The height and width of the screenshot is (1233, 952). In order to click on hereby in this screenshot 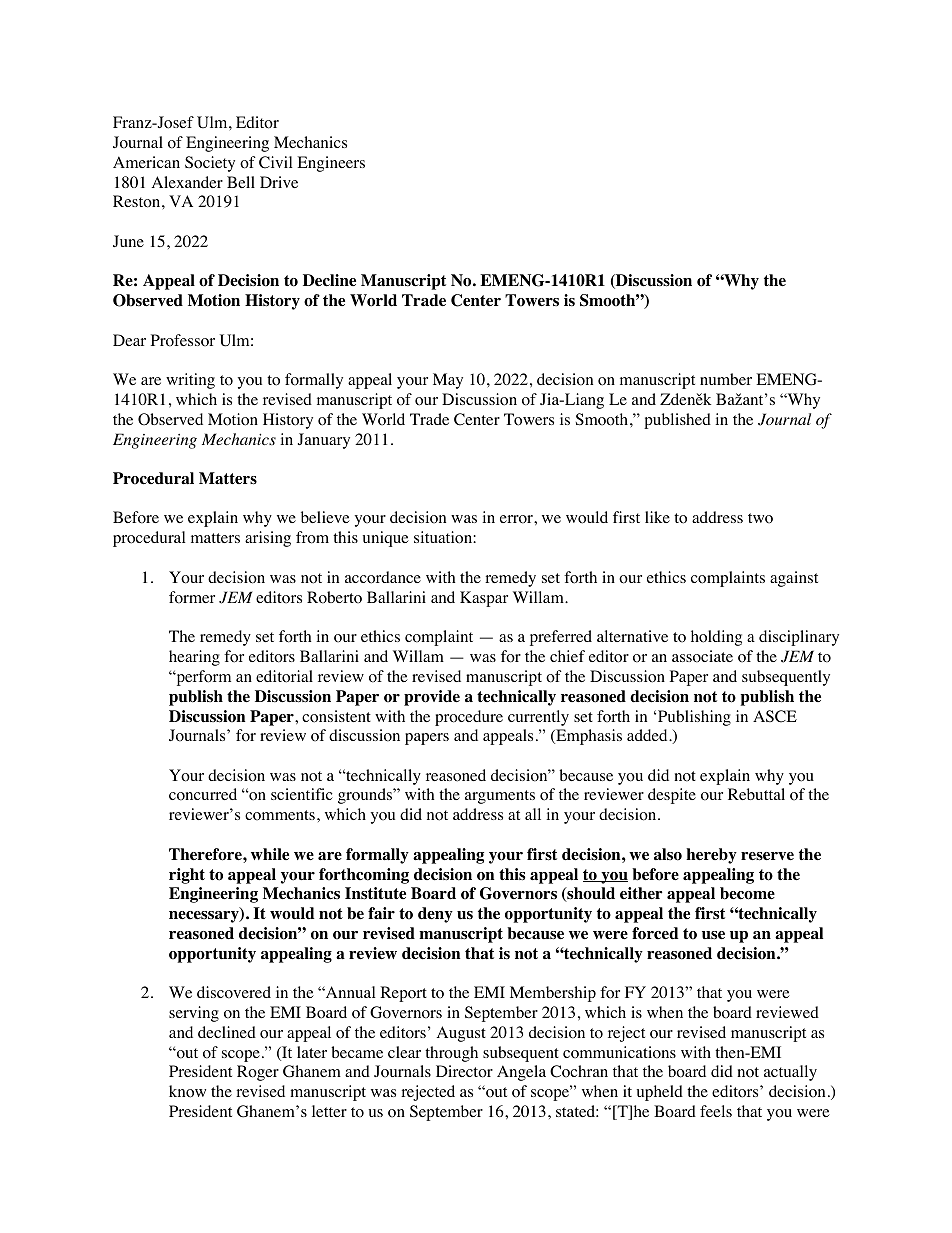, I will do `click(711, 856)`.
